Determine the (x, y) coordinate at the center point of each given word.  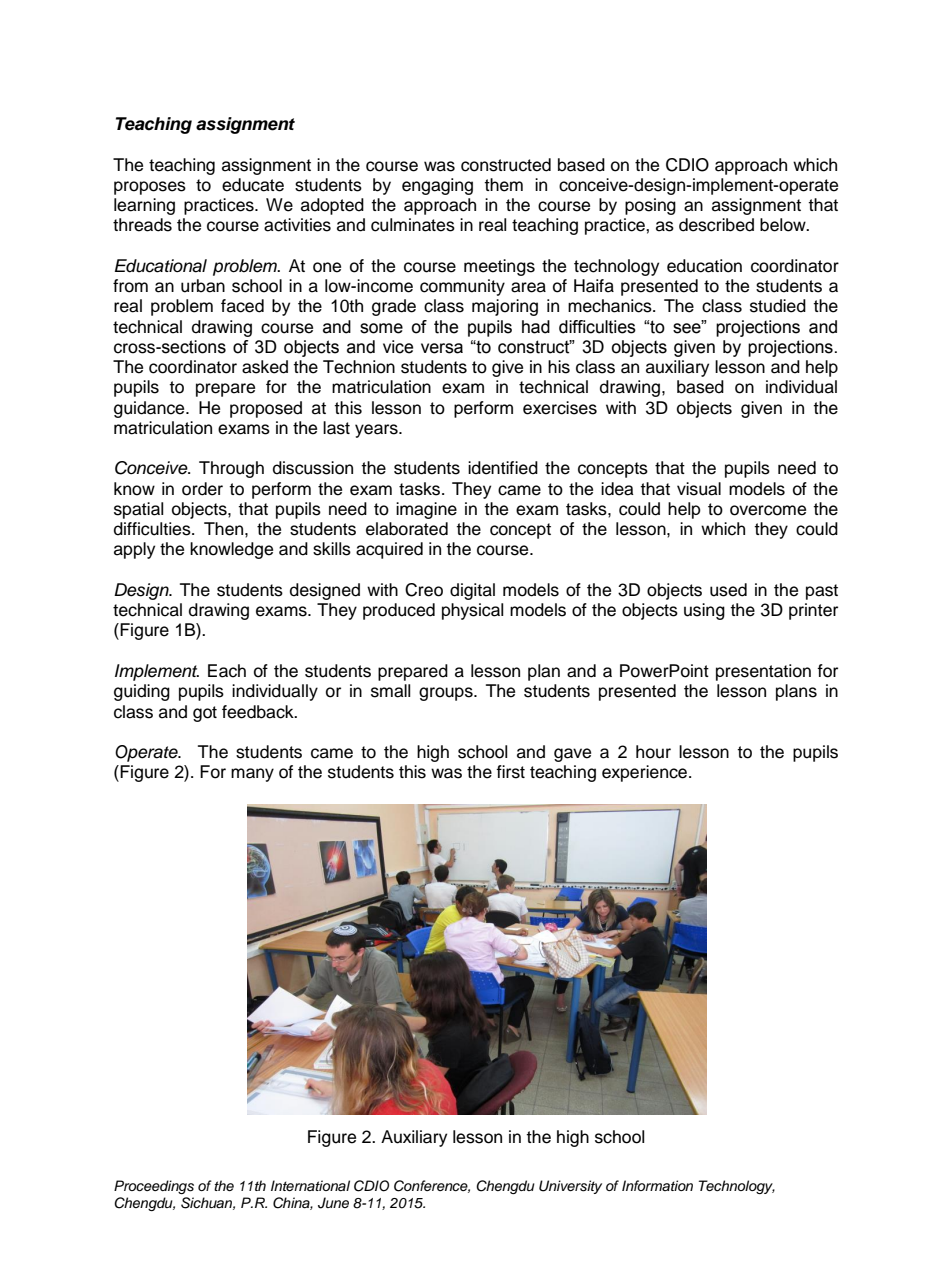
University (570, 1187)
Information (657, 1185)
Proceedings (154, 1187)
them (503, 185)
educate (253, 185)
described (716, 225)
